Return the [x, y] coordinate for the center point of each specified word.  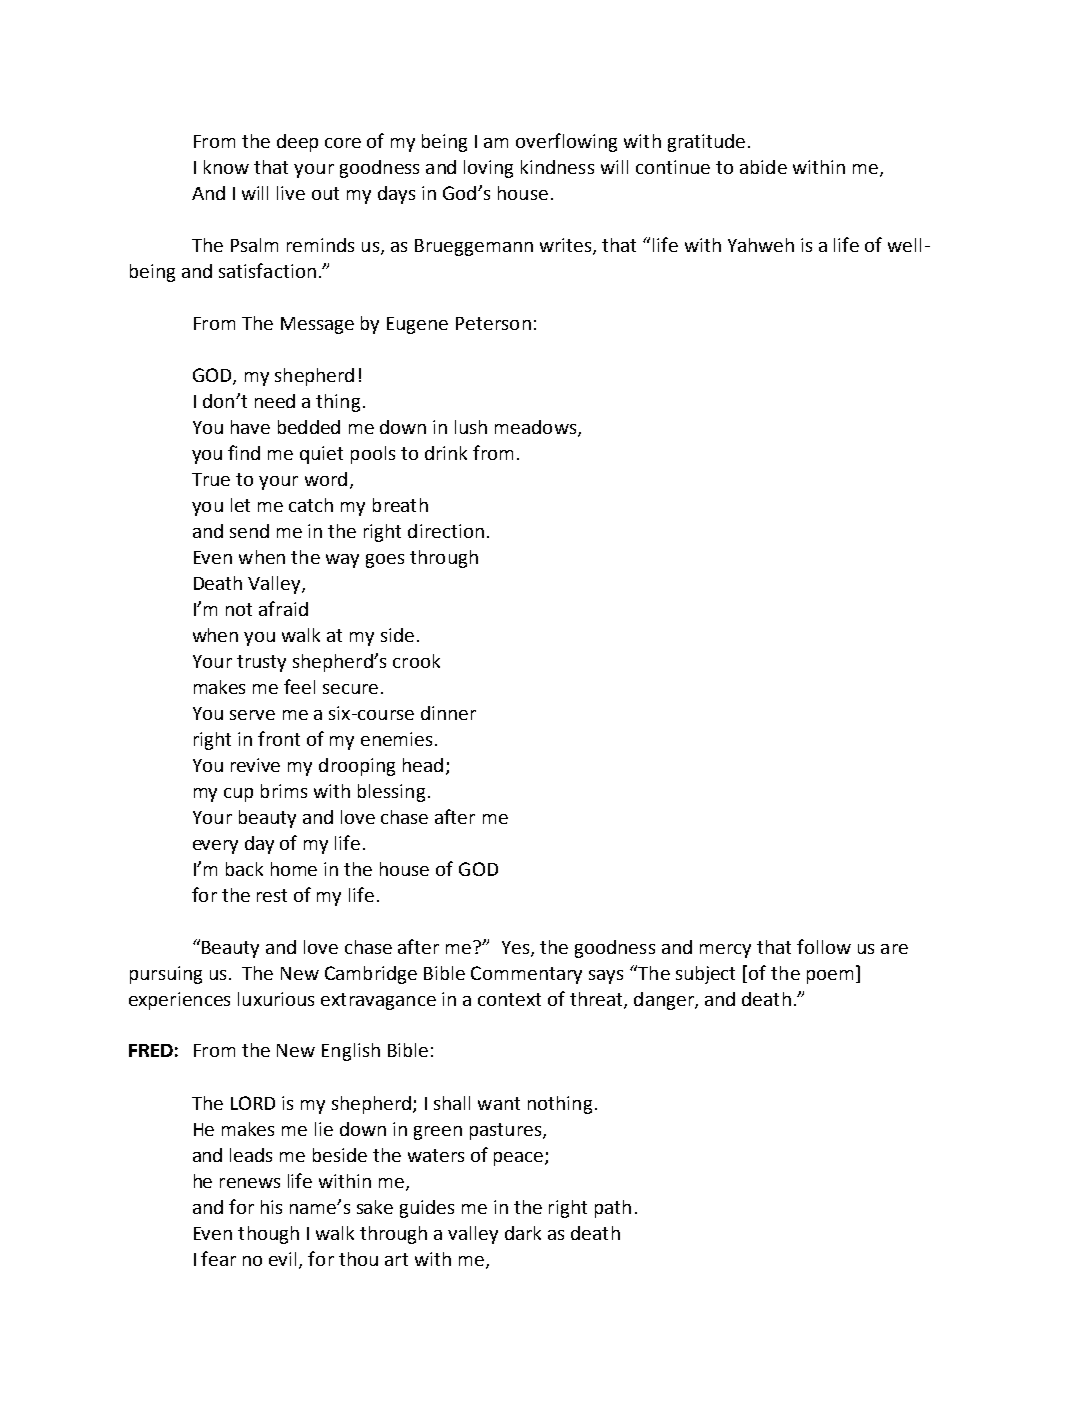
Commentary [526, 975]
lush [471, 427]
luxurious [276, 999]
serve [252, 715]
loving [488, 169]
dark [523, 1233]
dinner [448, 713]
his [271, 1207]
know [226, 167]
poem [830, 977]
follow [824, 946]
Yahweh [761, 245]
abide [763, 167]
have [250, 427]
